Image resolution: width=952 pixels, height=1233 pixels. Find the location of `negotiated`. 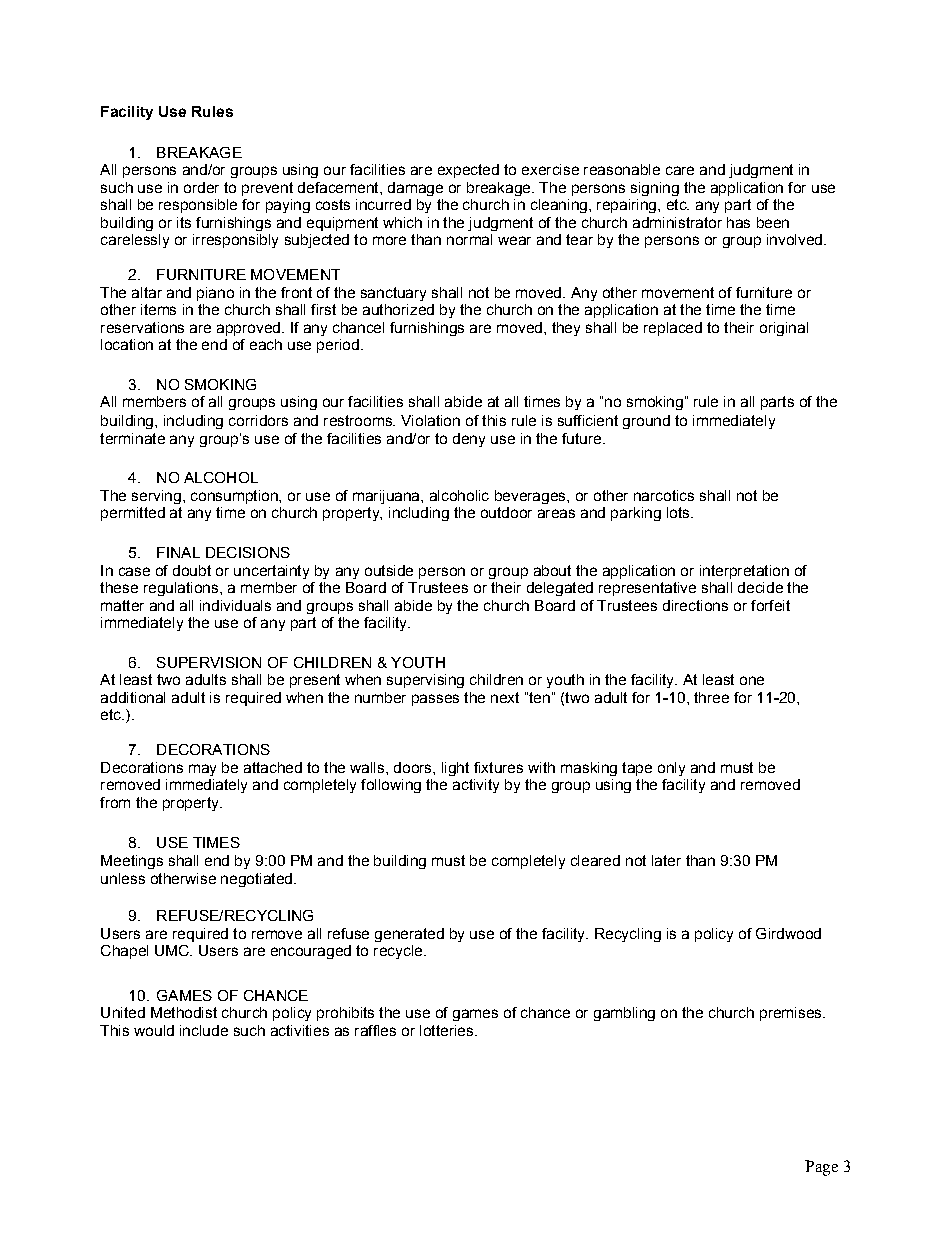

negotiated is located at coordinates (256, 880).
